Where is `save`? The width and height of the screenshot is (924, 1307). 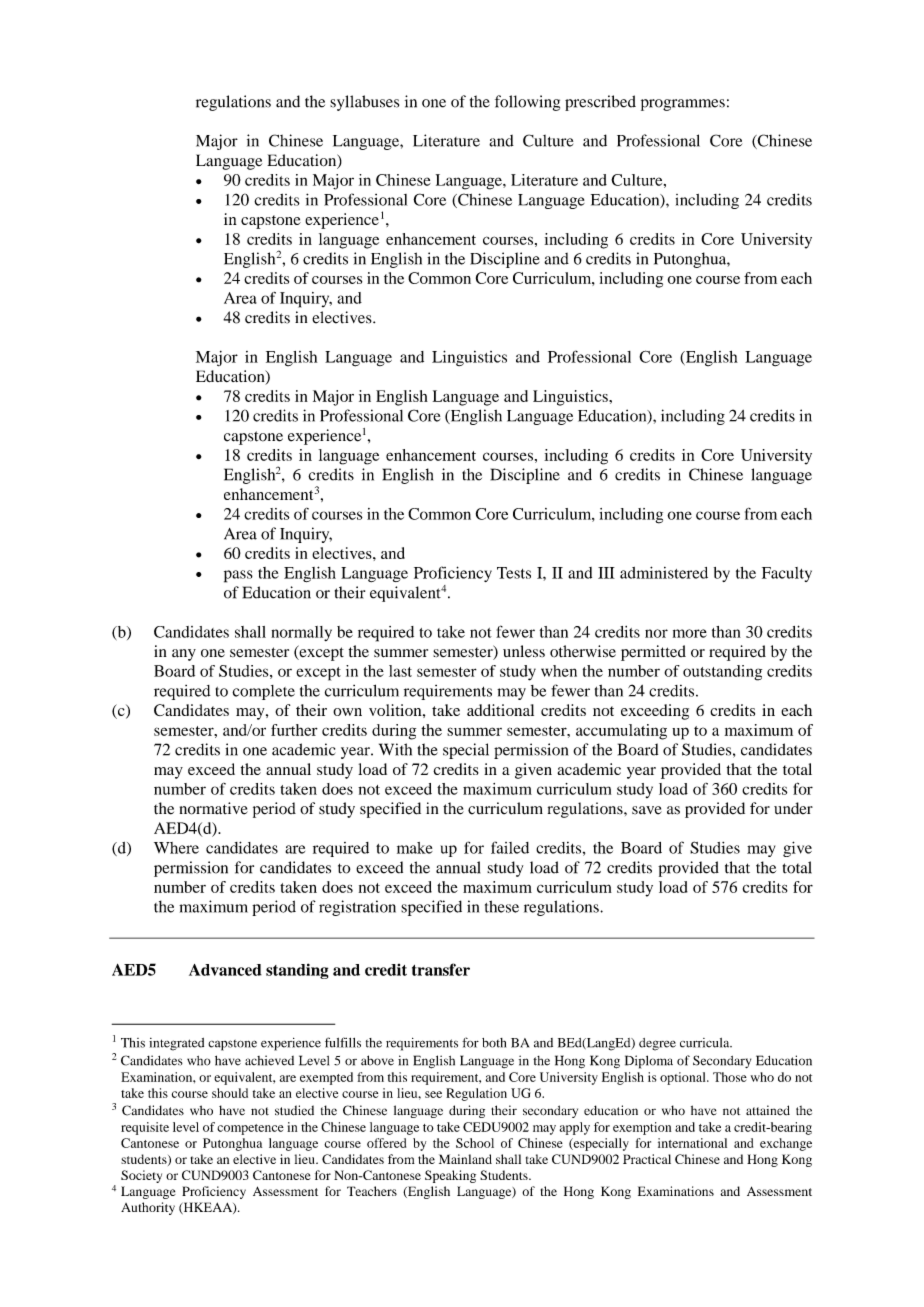 save is located at coordinates (647, 810).
